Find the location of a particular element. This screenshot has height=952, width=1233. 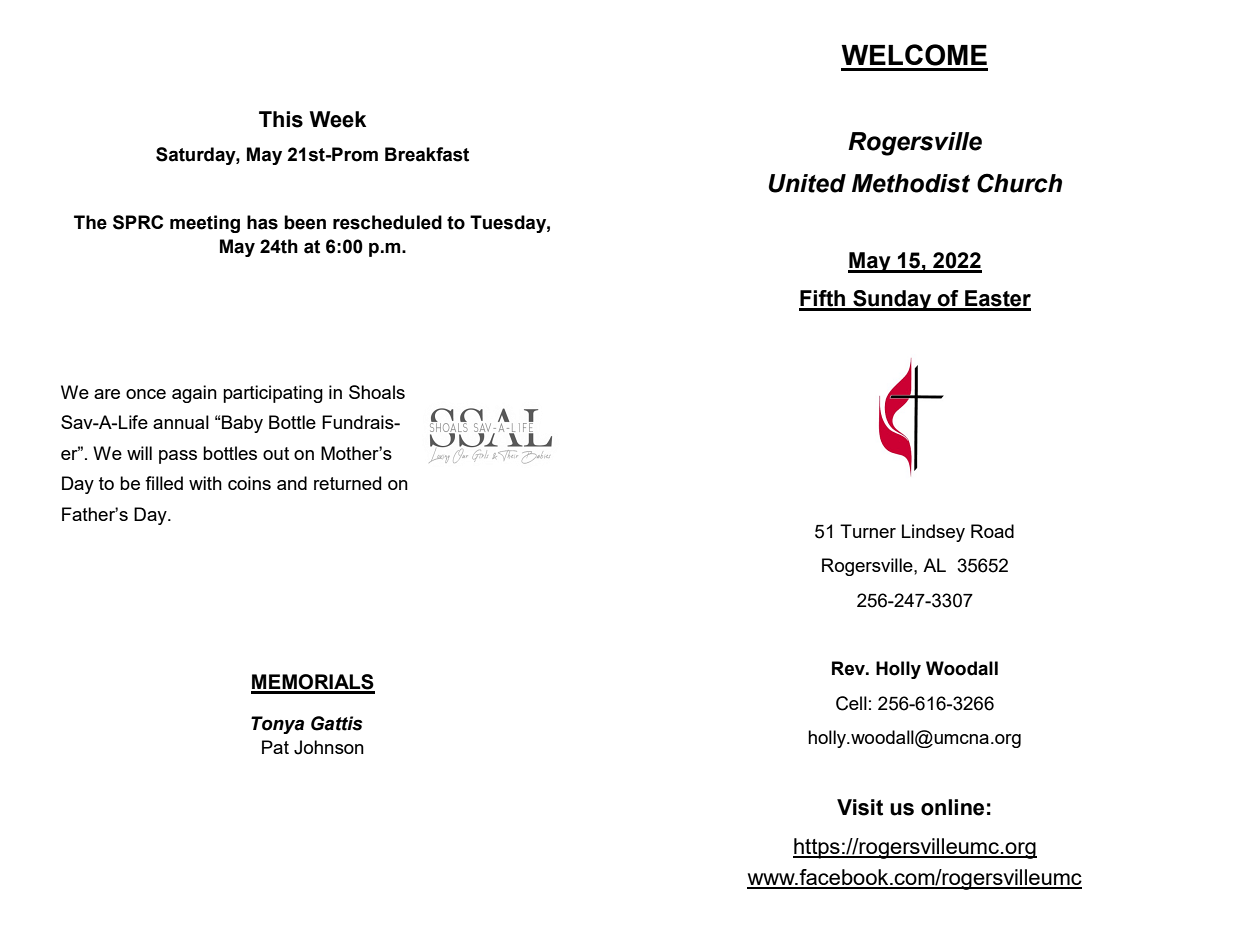

Gattis is located at coordinates (337, 723).
